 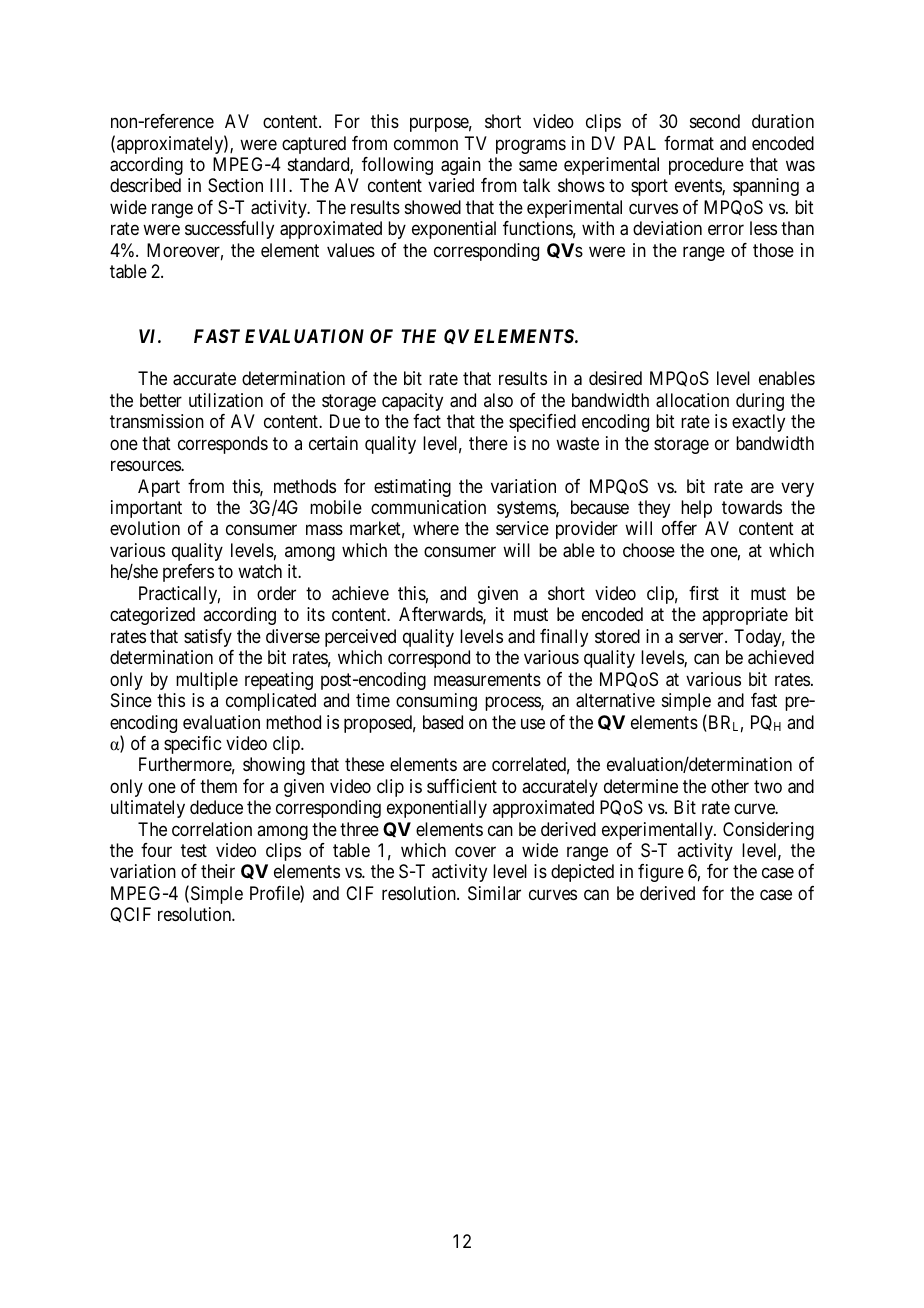 I want to click on figure, so click(x=661, y=873).
